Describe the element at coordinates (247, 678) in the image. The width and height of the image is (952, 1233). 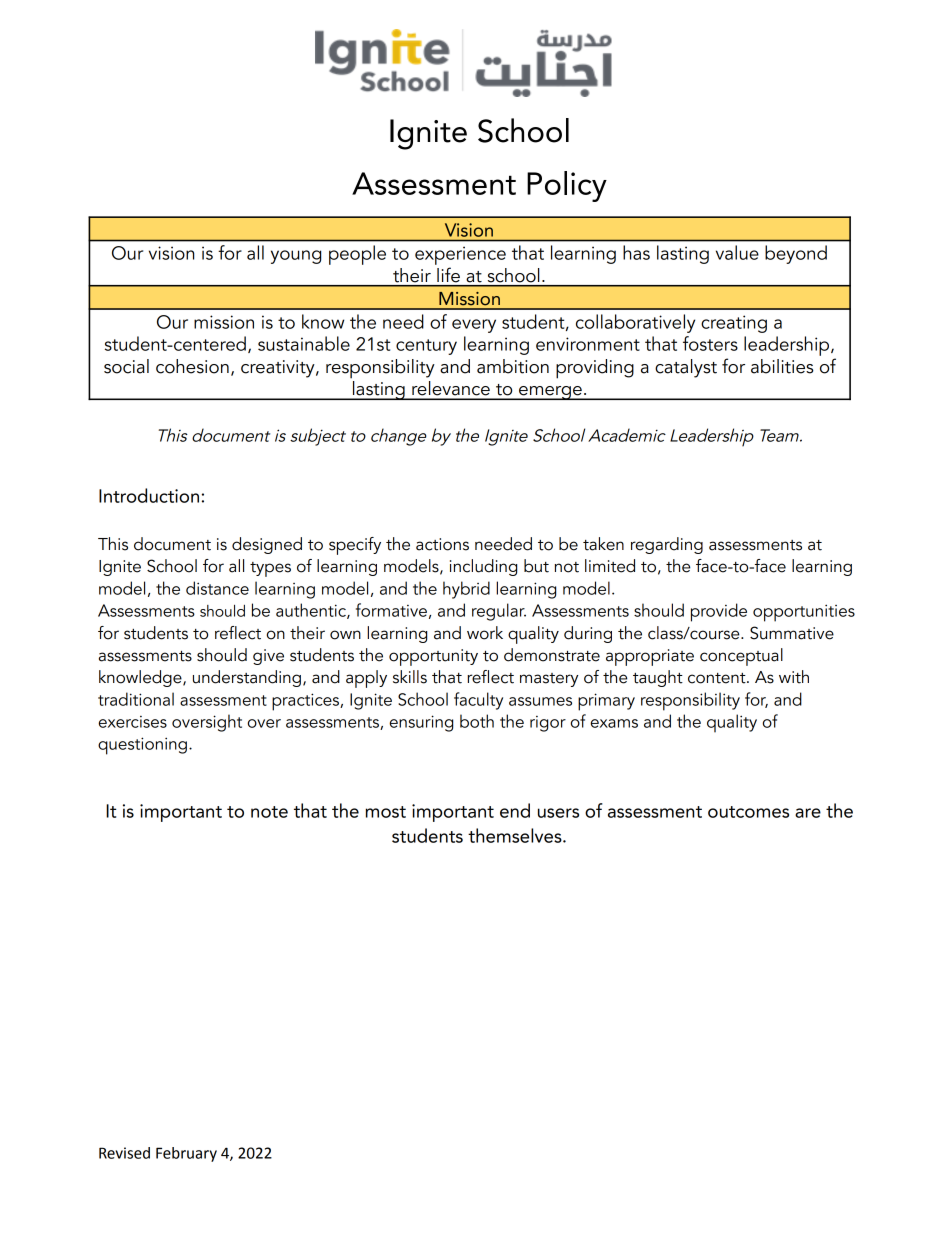
I see `understanding` at that location.
